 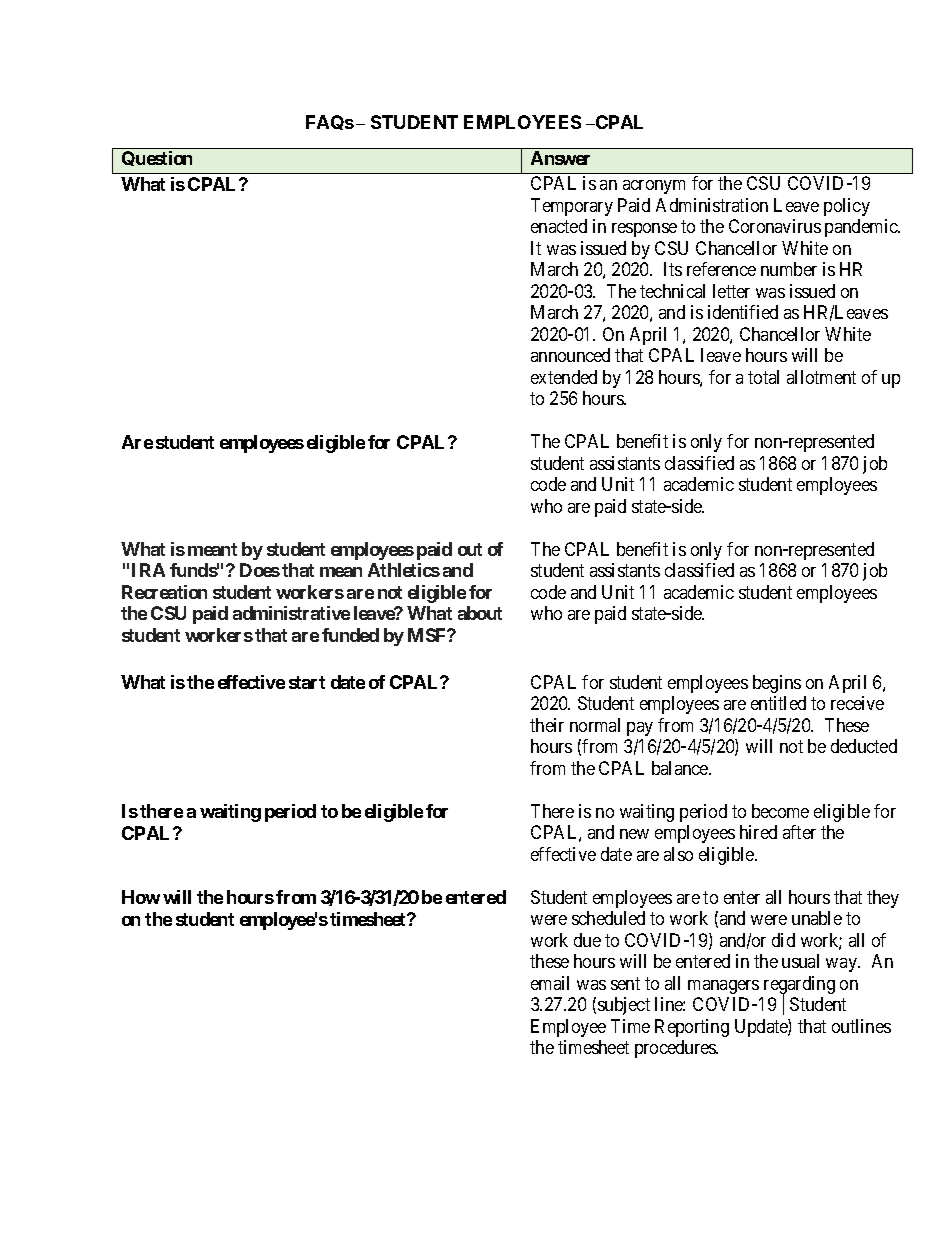 What do you see at coordinates (778, 703) in the page?
I see `entitled` at bounding box center [778, 703].
